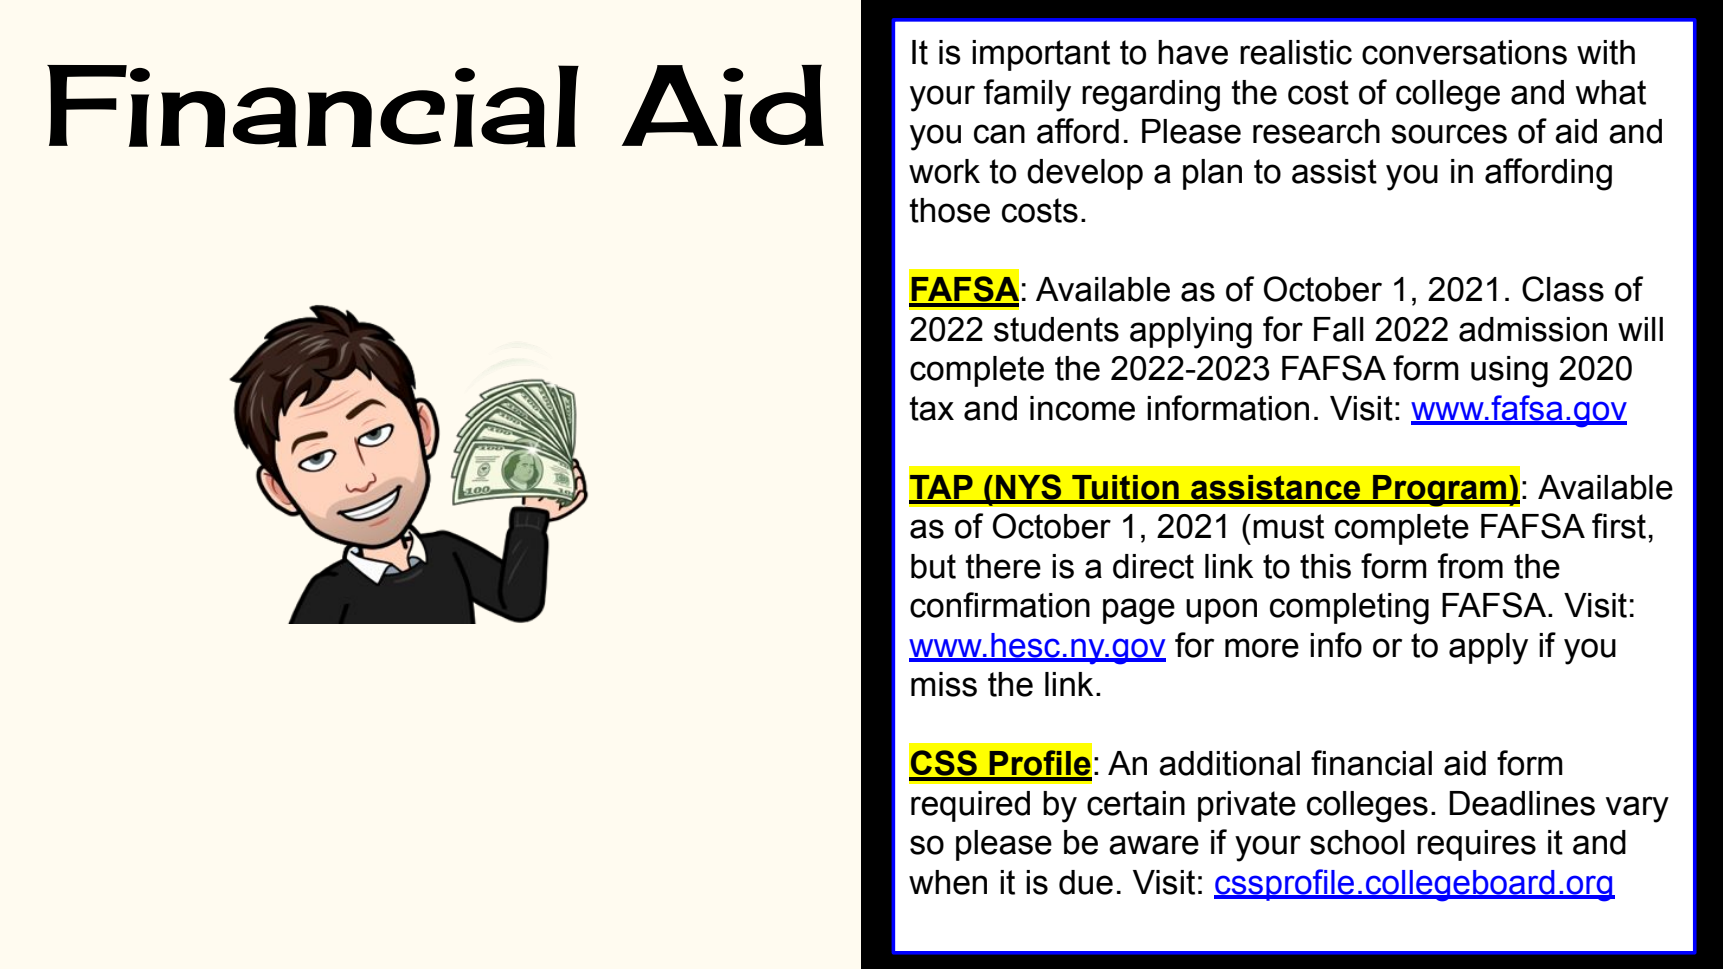 This page has height=969, width=1723. What do you see at coordinates (1212, 174) in the page?
I see `plan` at bounding box center [1212, 174].
